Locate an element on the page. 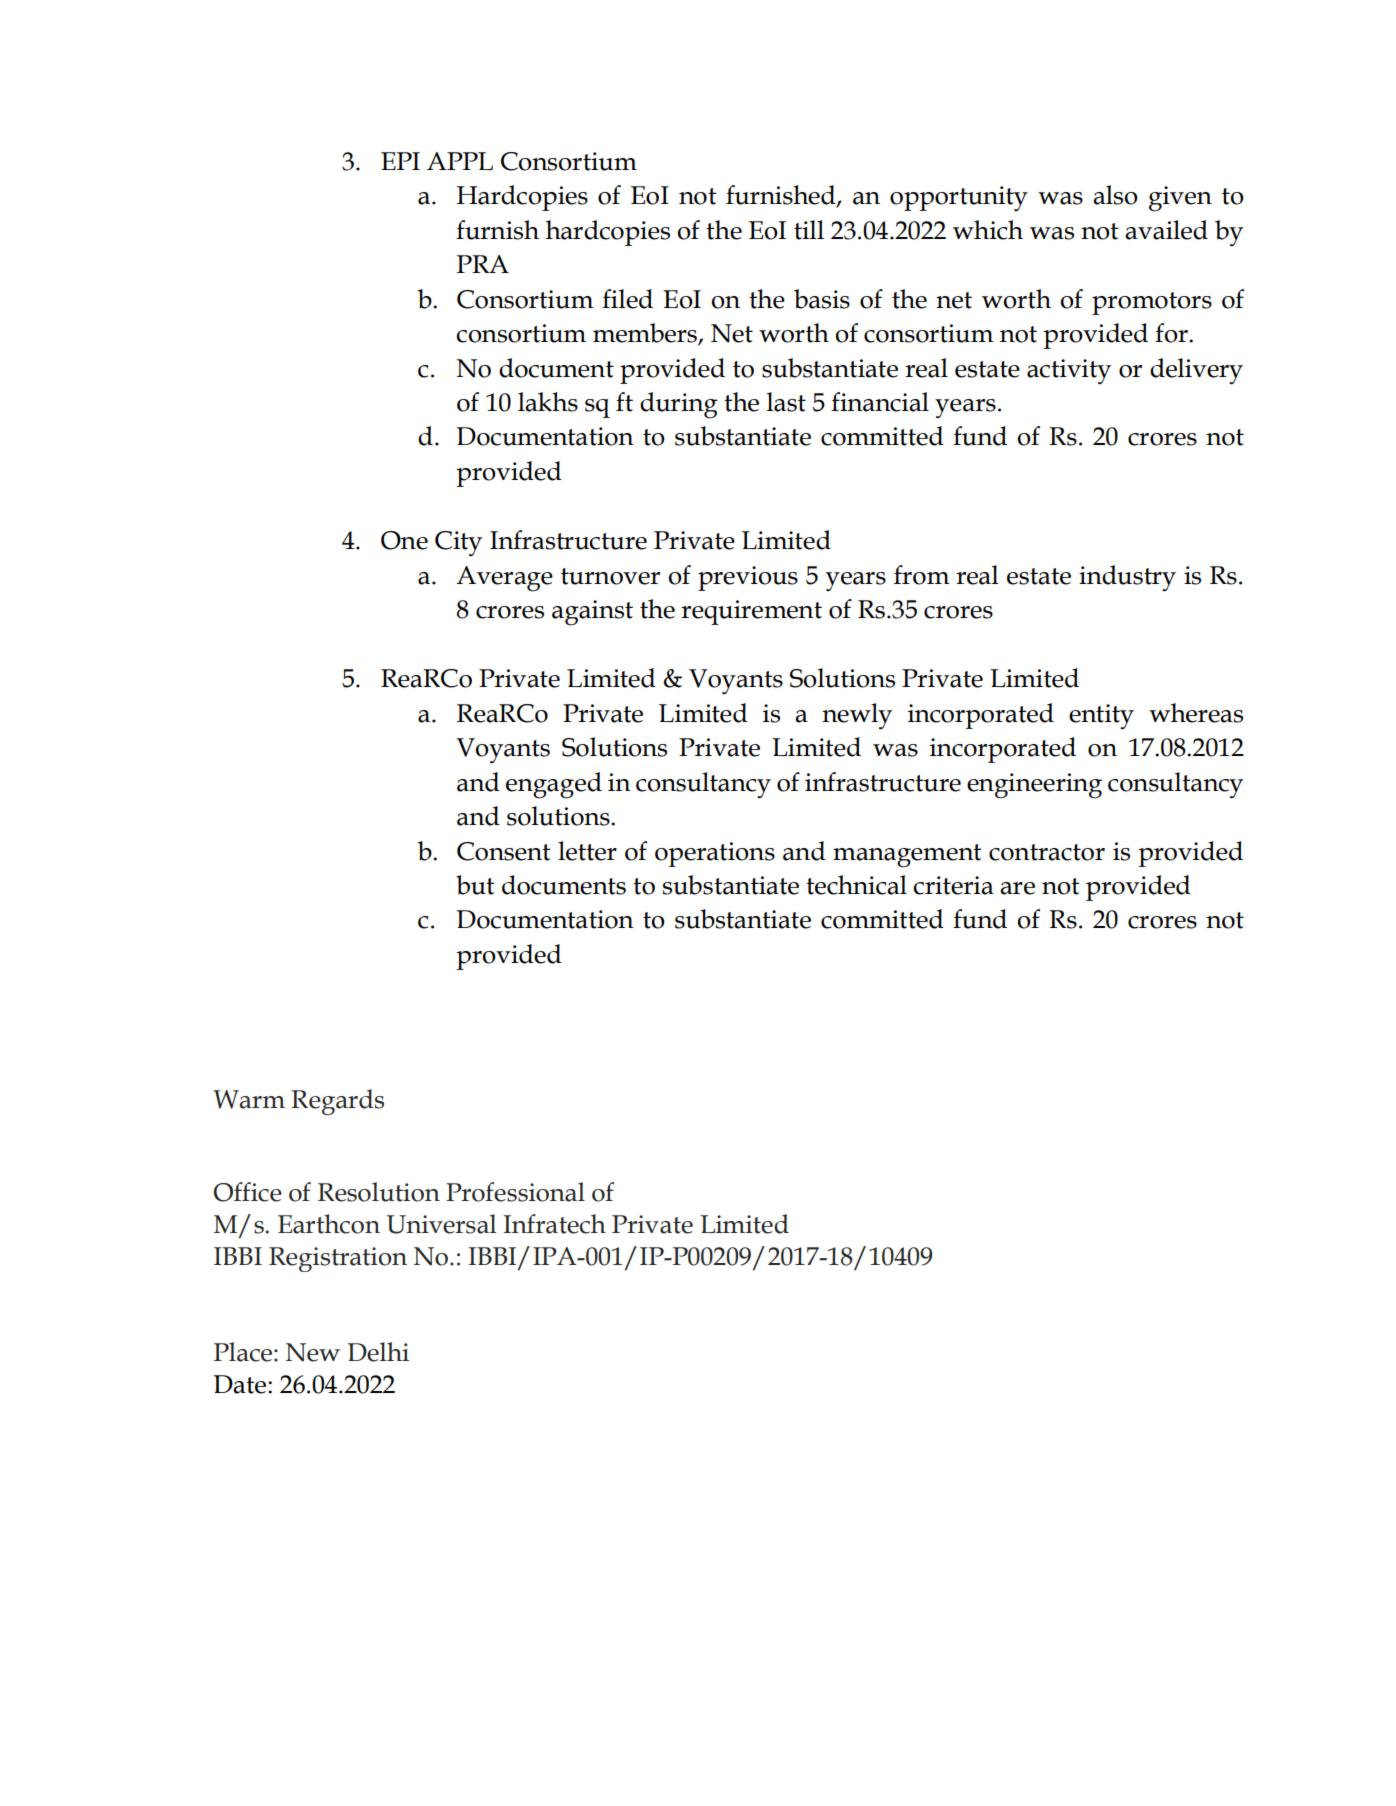 The height and width of the document is (1806, 1396). EPI is located at coordinates (400, 161).
